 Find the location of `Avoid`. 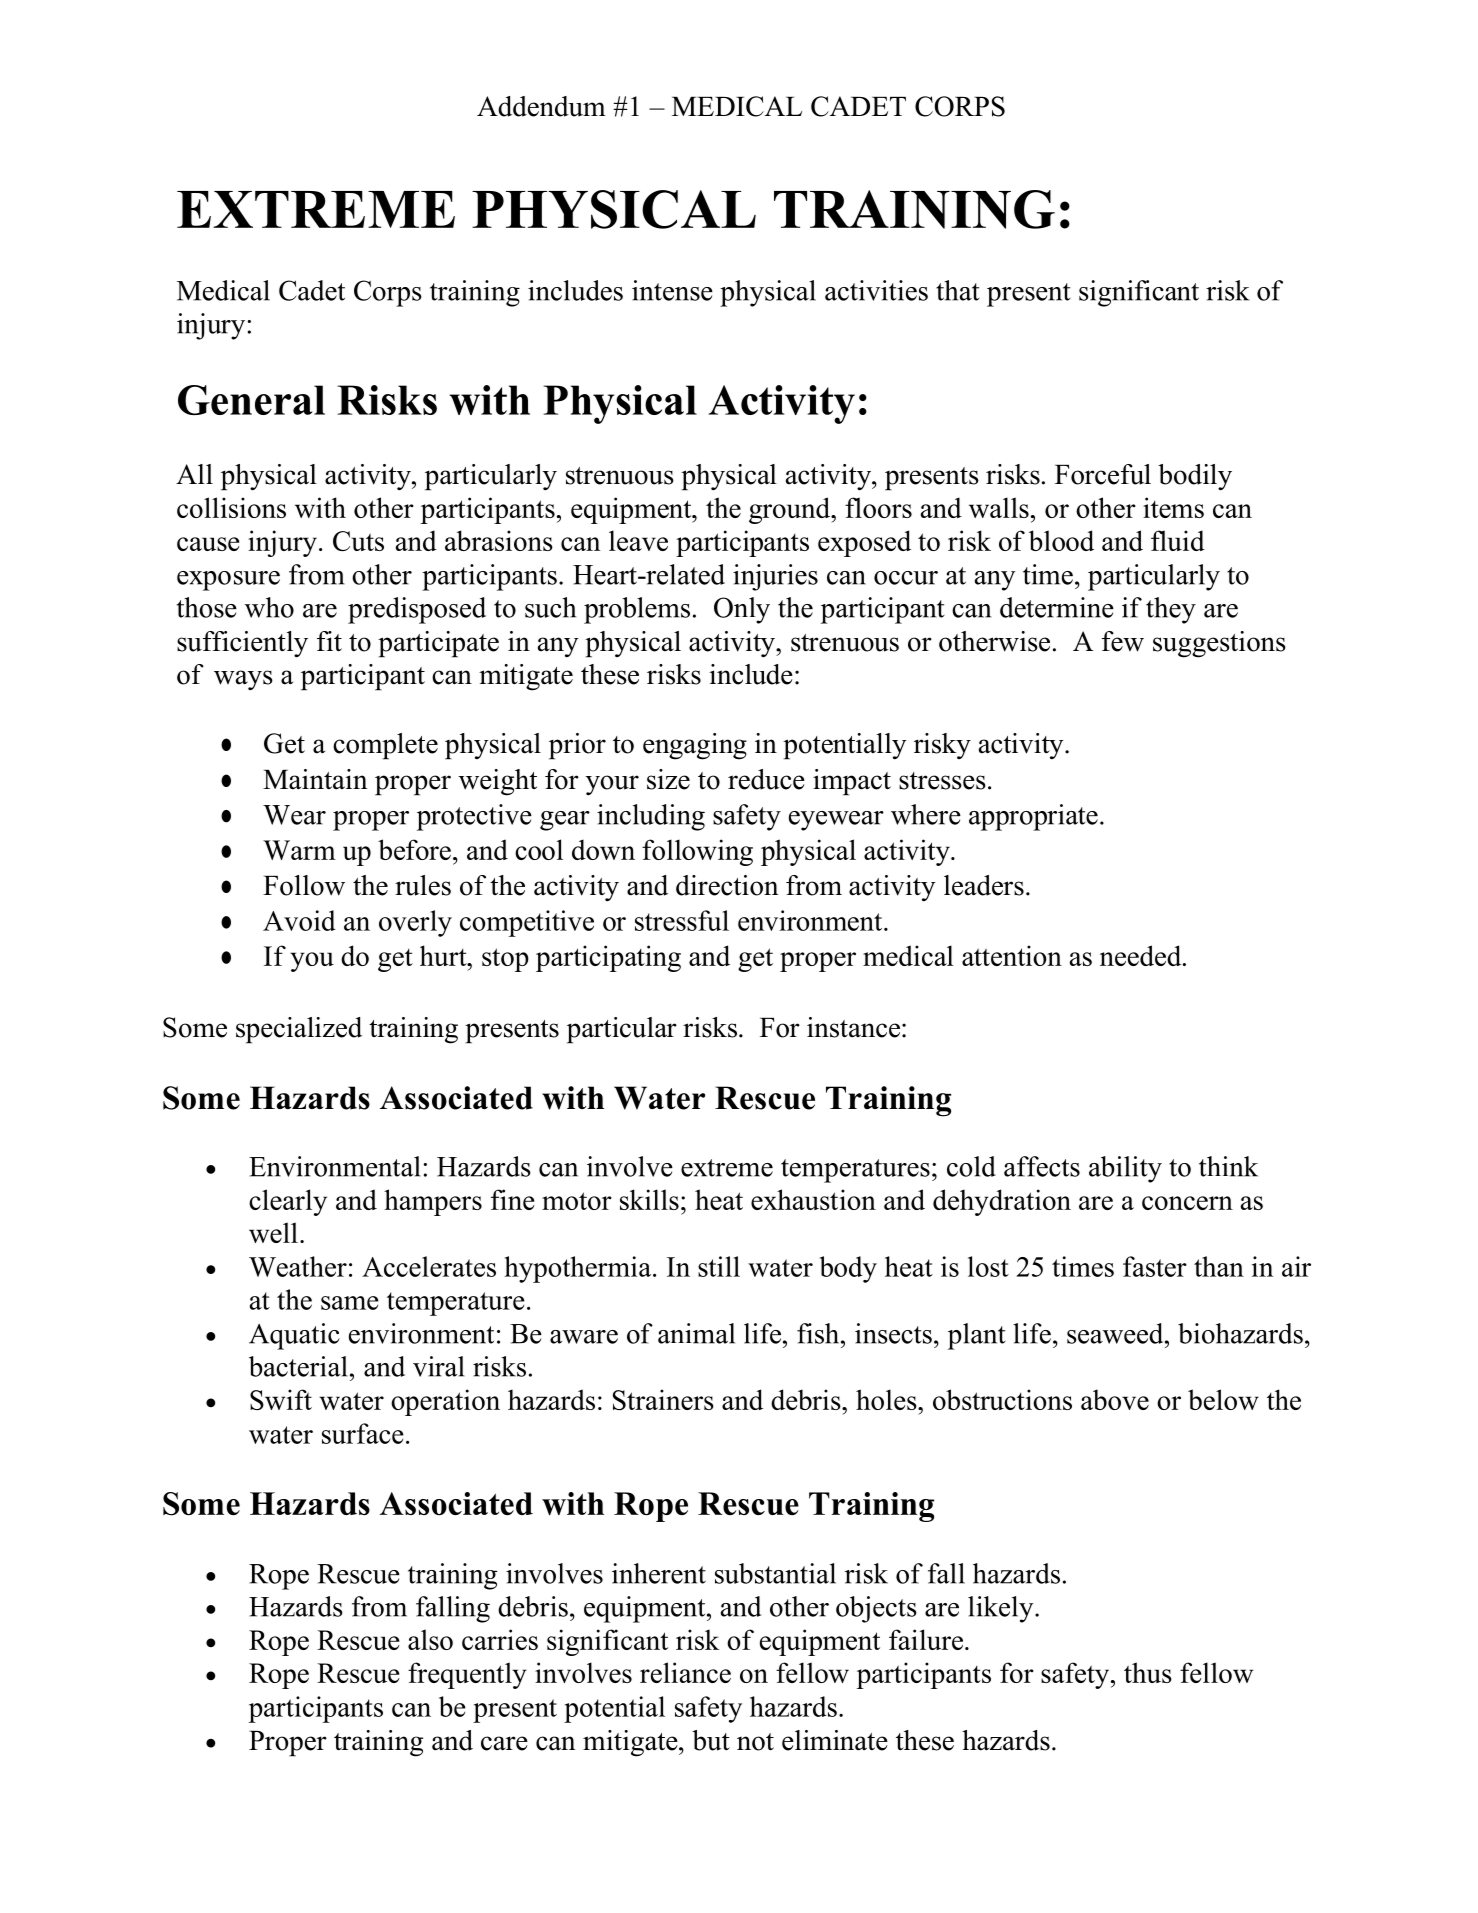

Avoid is located at coordinates (299, 920).
